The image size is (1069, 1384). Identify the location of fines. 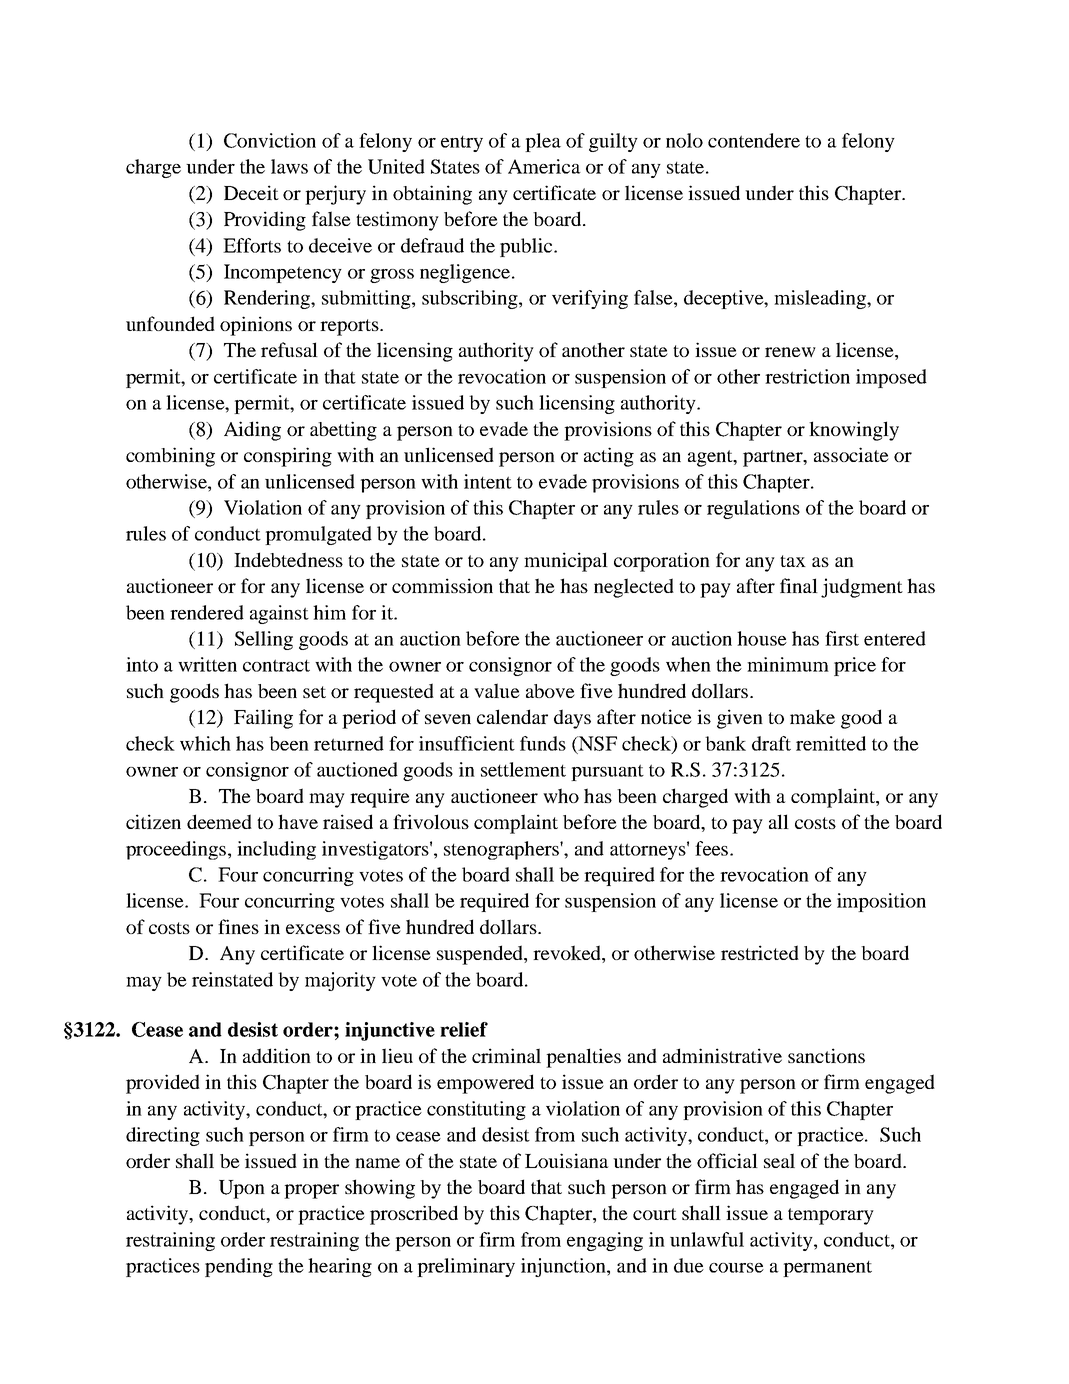
(238, 926).
